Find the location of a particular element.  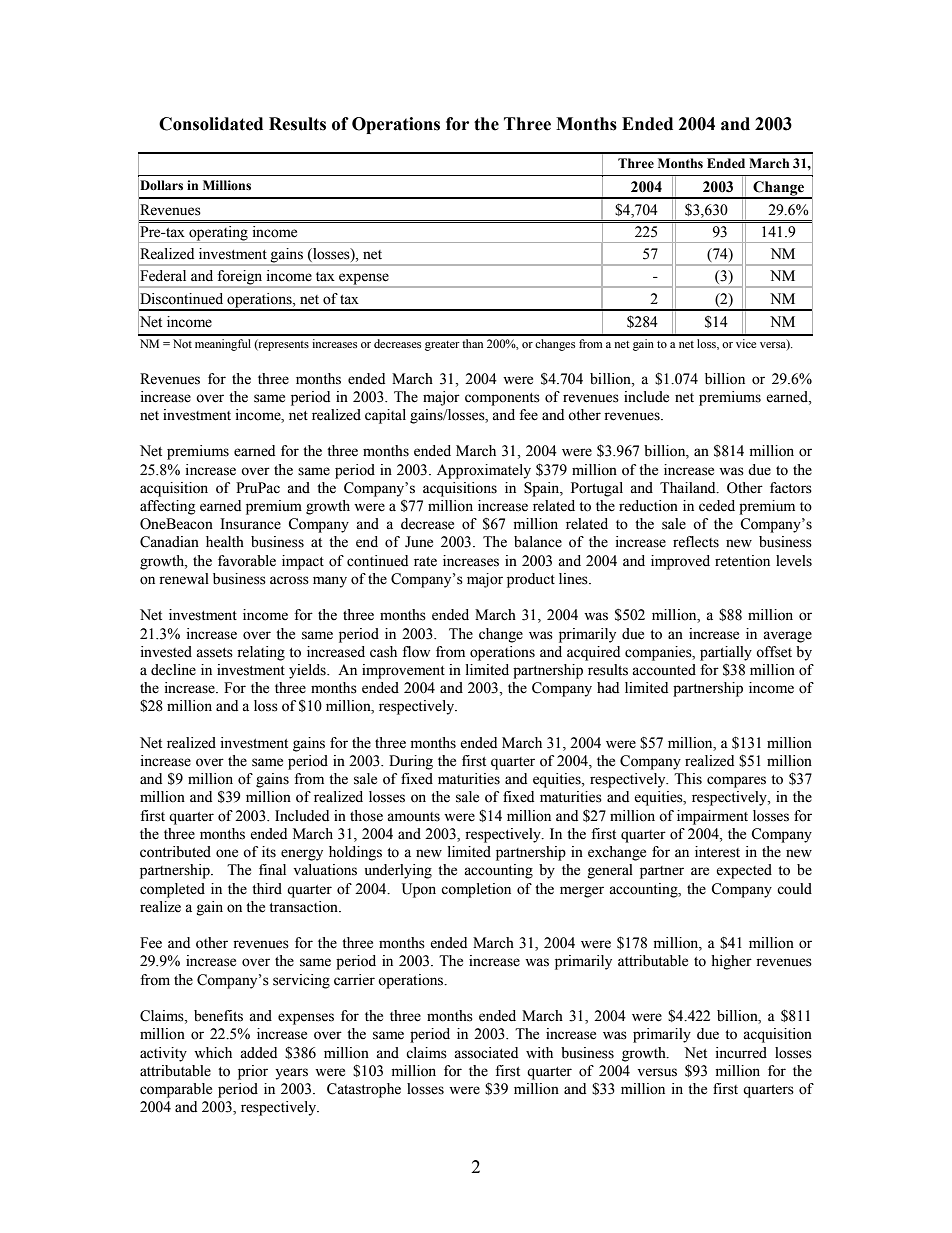

product is located at coordinates (531, 580).
